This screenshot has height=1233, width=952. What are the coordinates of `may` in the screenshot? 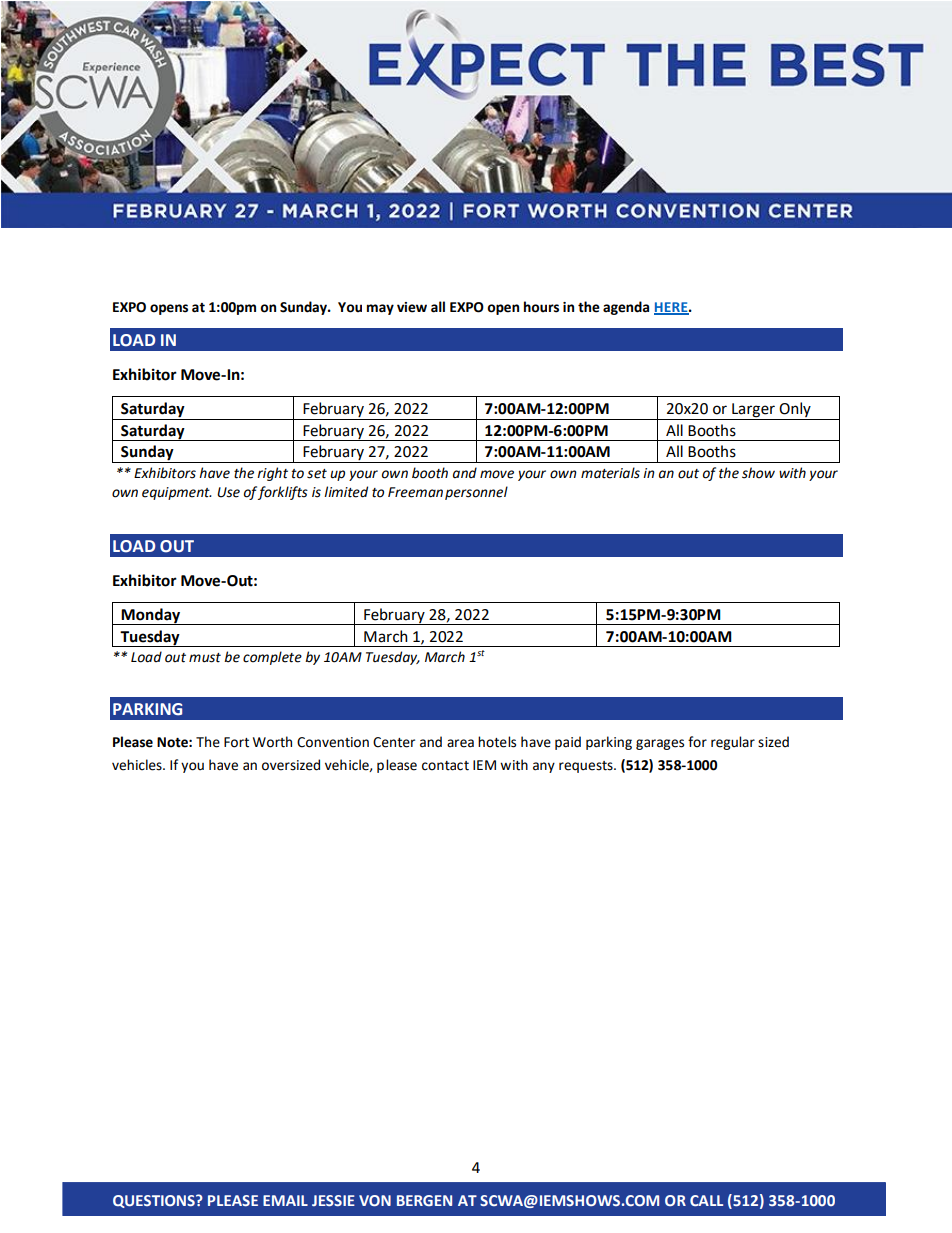 It's located at (380, 309).
